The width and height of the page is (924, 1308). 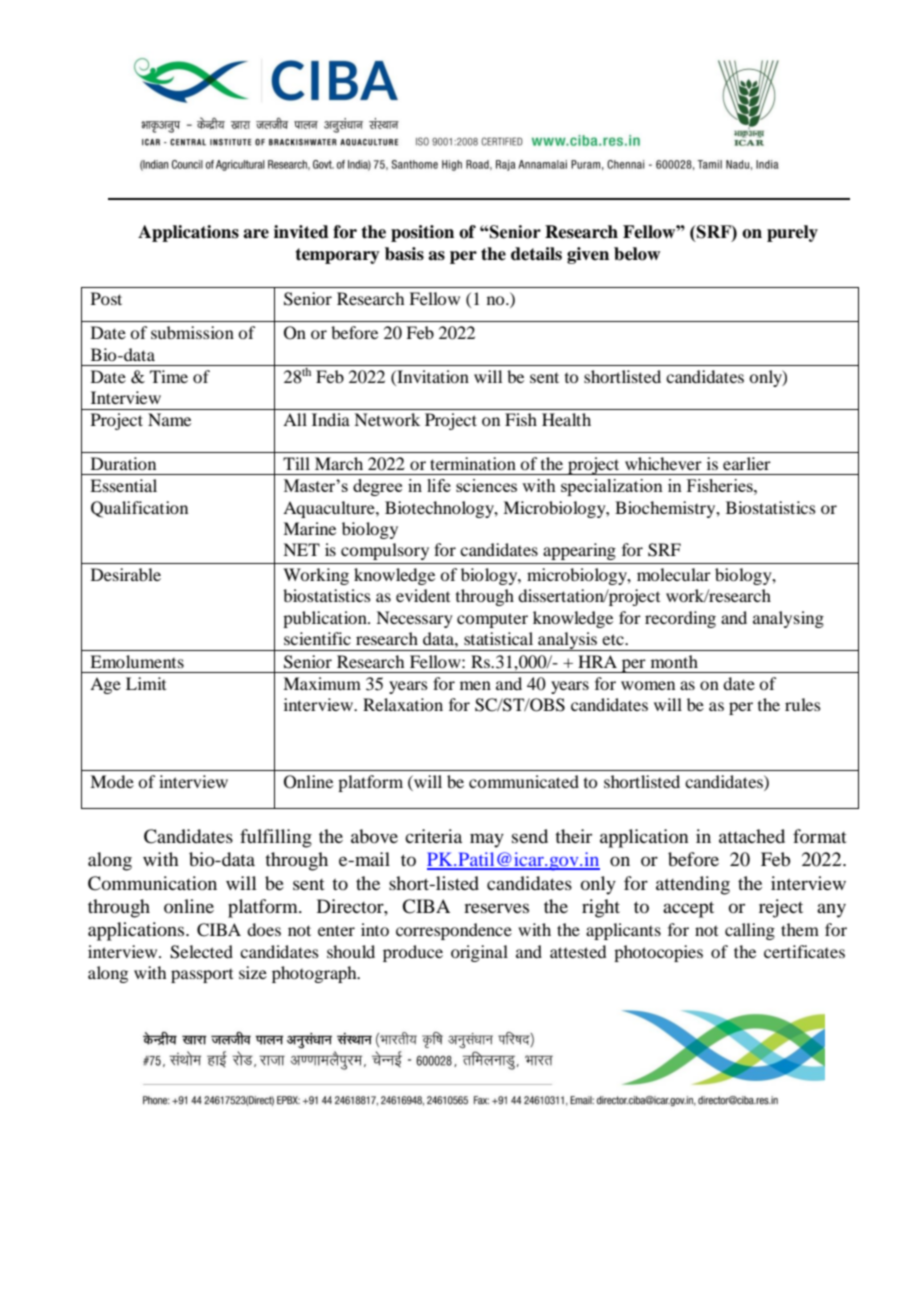 What do you see at coordinates (792, 233) in the page?
I see `purely` at bounding box center [792, 233].
